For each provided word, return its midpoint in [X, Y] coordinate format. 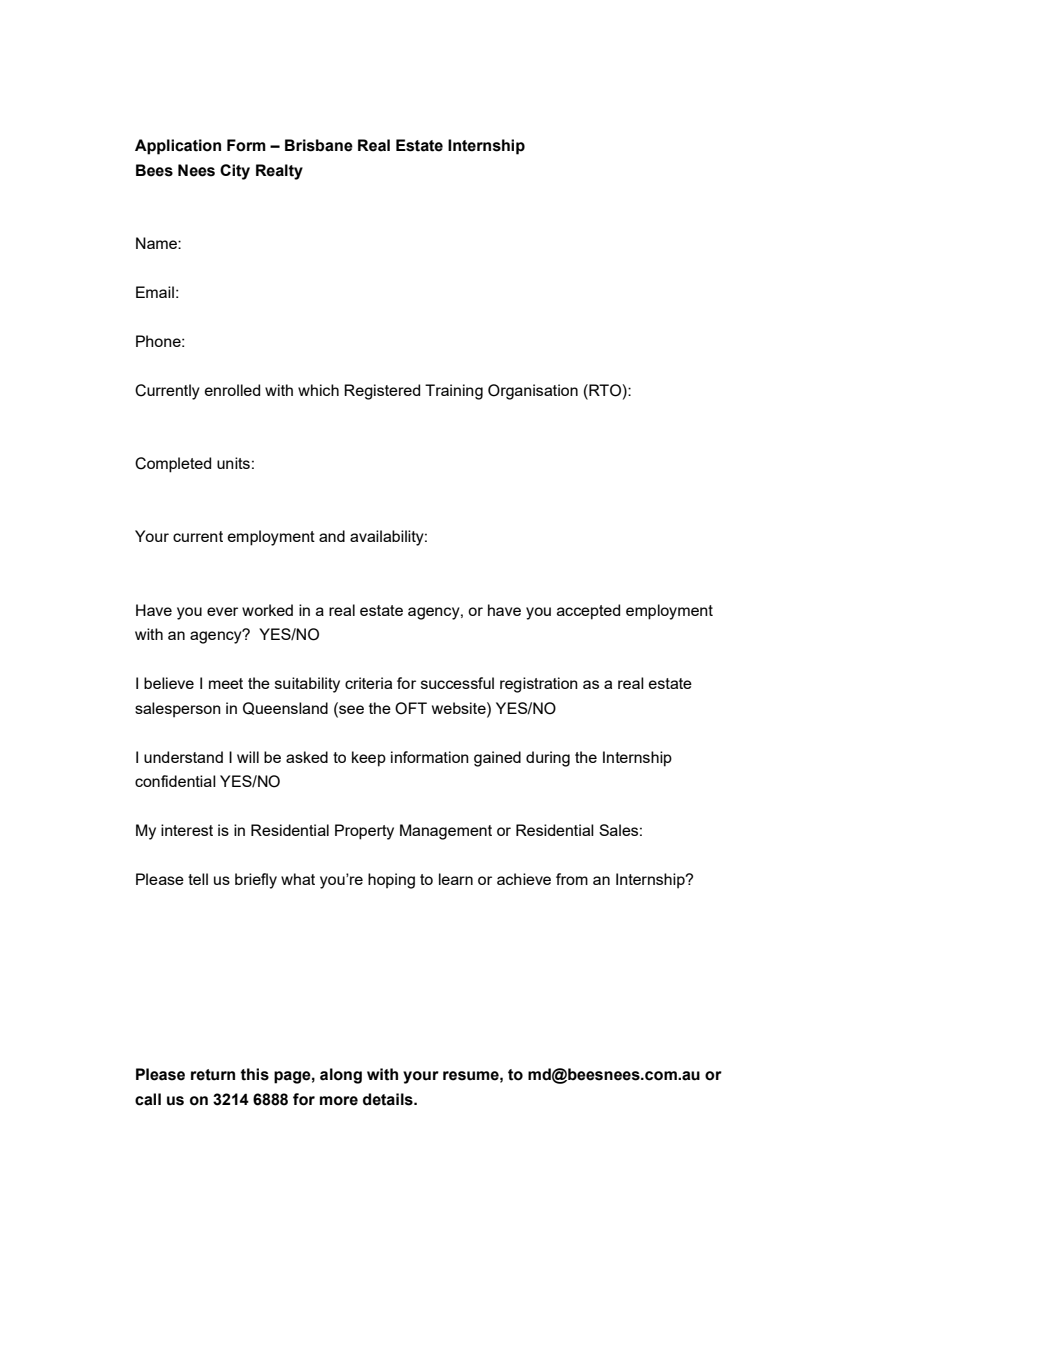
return [213, 1075]
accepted [588, 612]
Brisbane [319, 145]
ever [222, 611]
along [341, 1076]
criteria [368, 683]
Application [178, 147]
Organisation [533, 392]
